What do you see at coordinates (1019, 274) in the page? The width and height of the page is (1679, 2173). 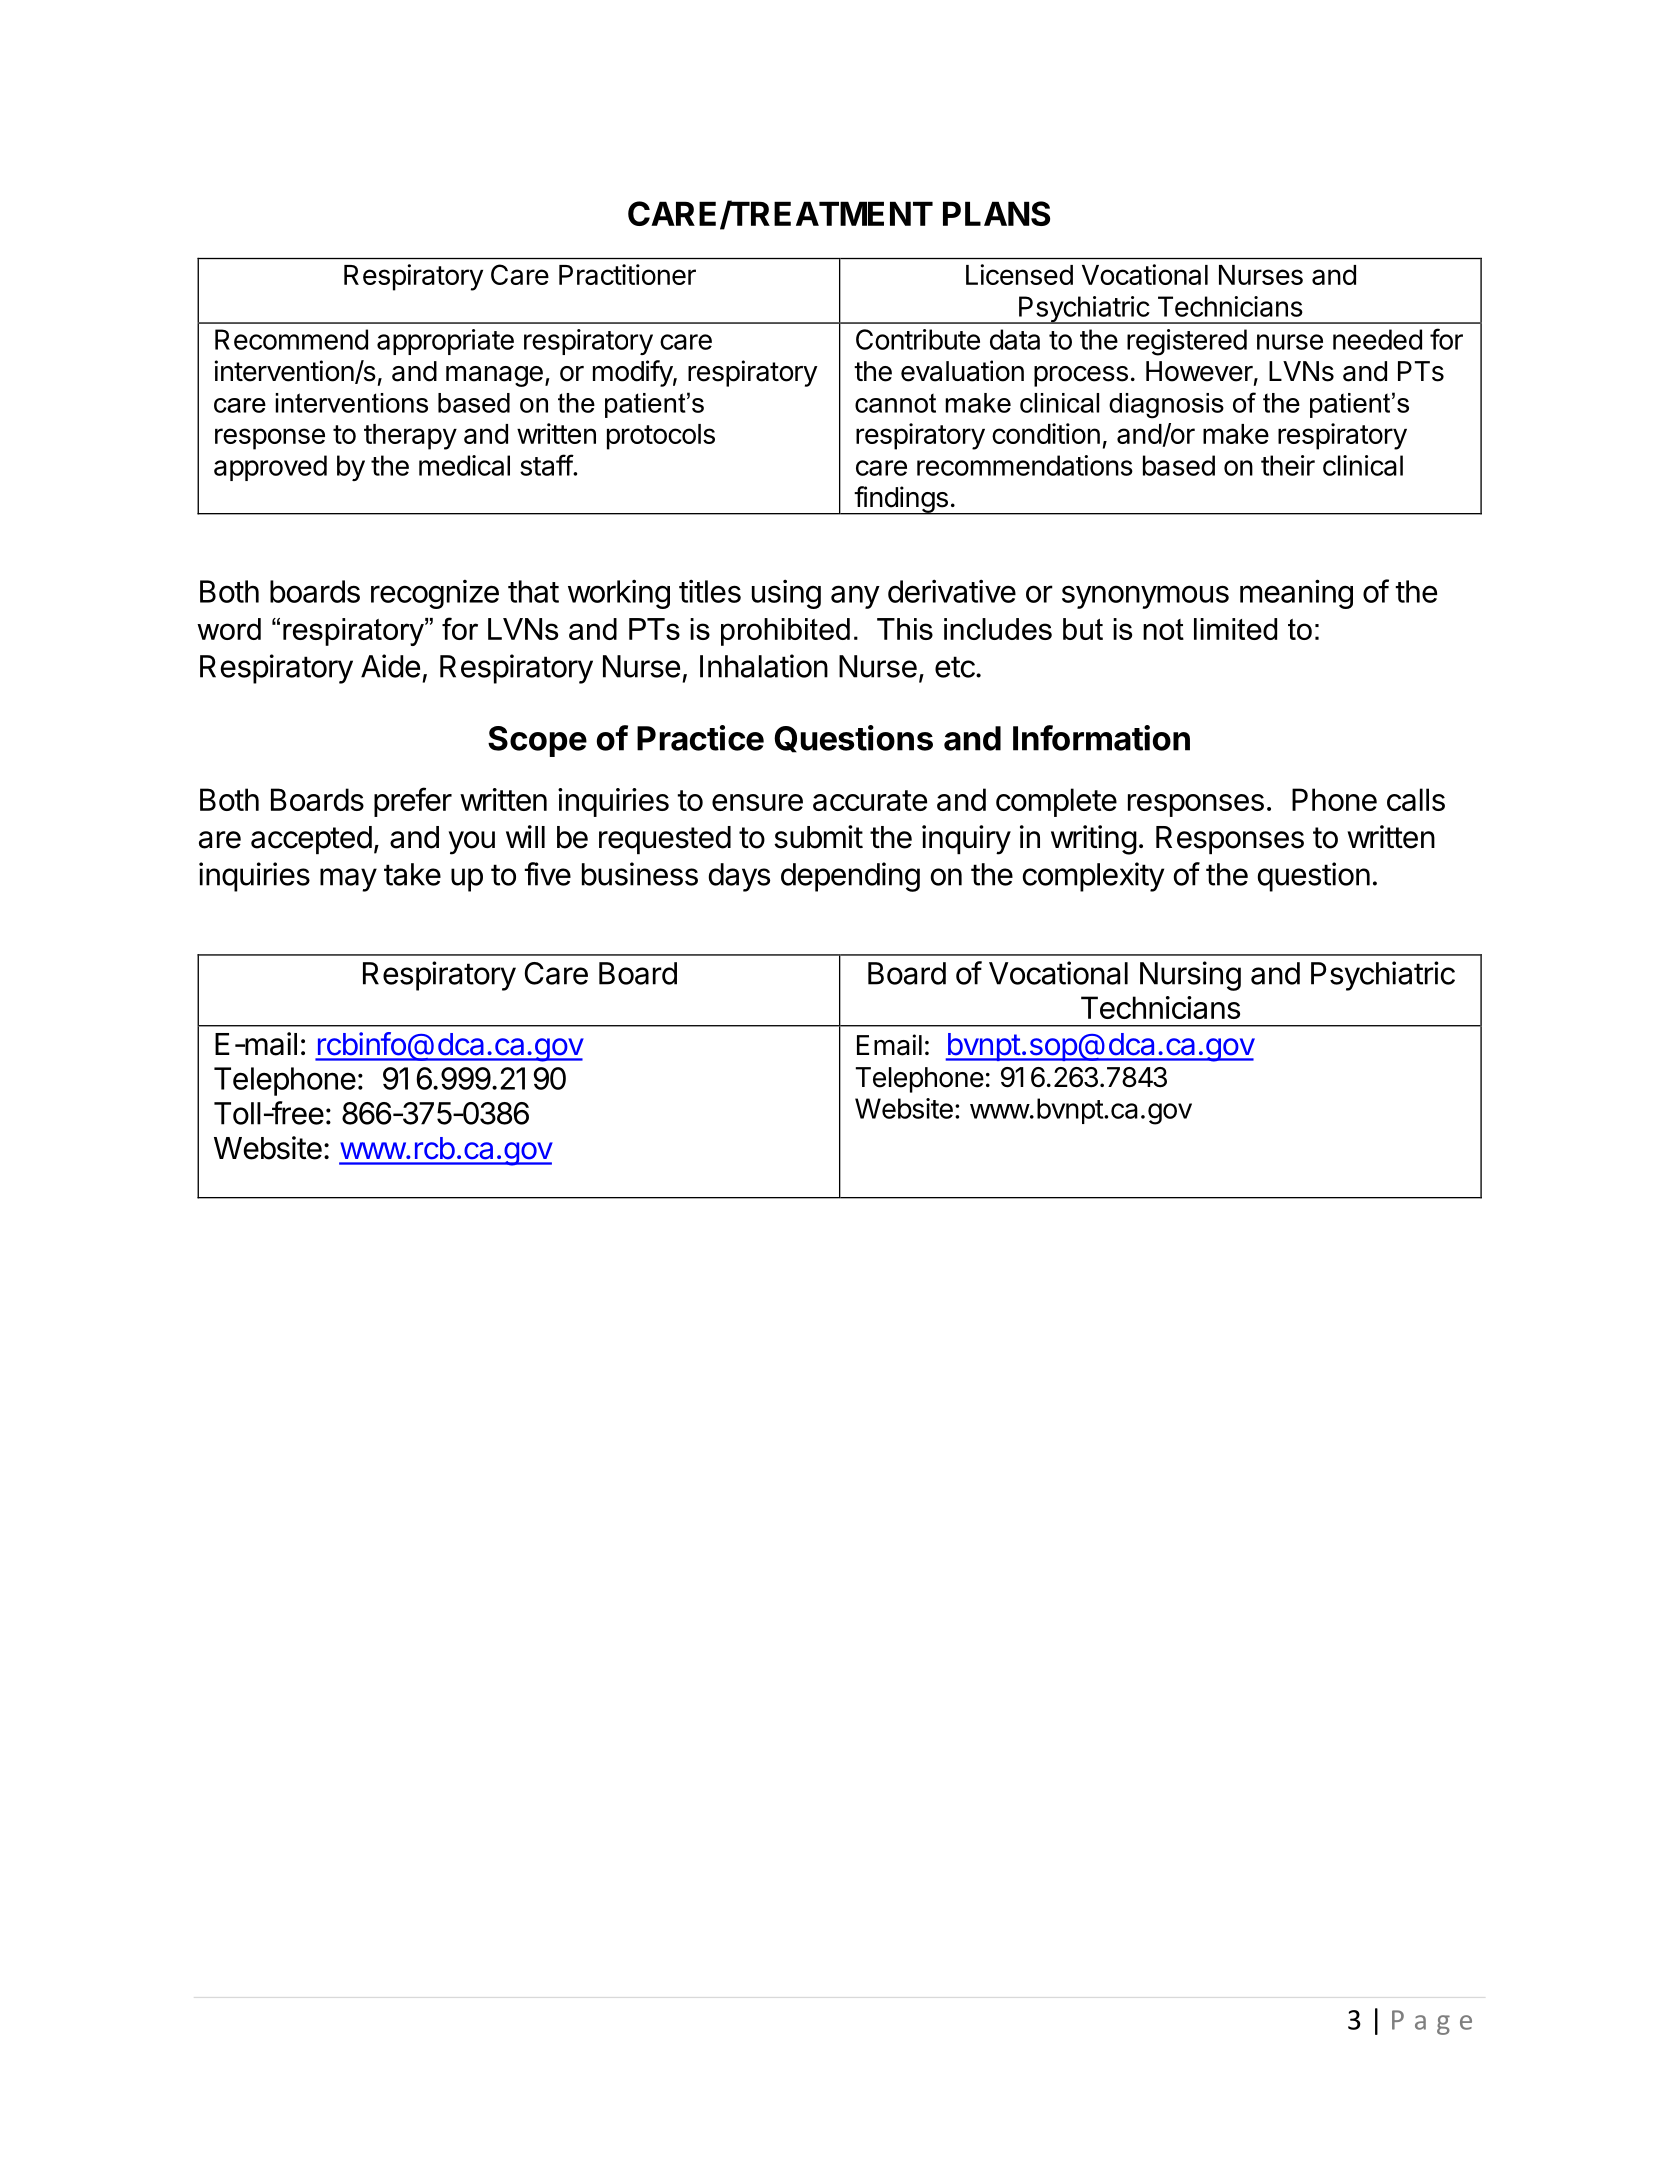 I see `Licensed` at bounding box center [1019, 274].
